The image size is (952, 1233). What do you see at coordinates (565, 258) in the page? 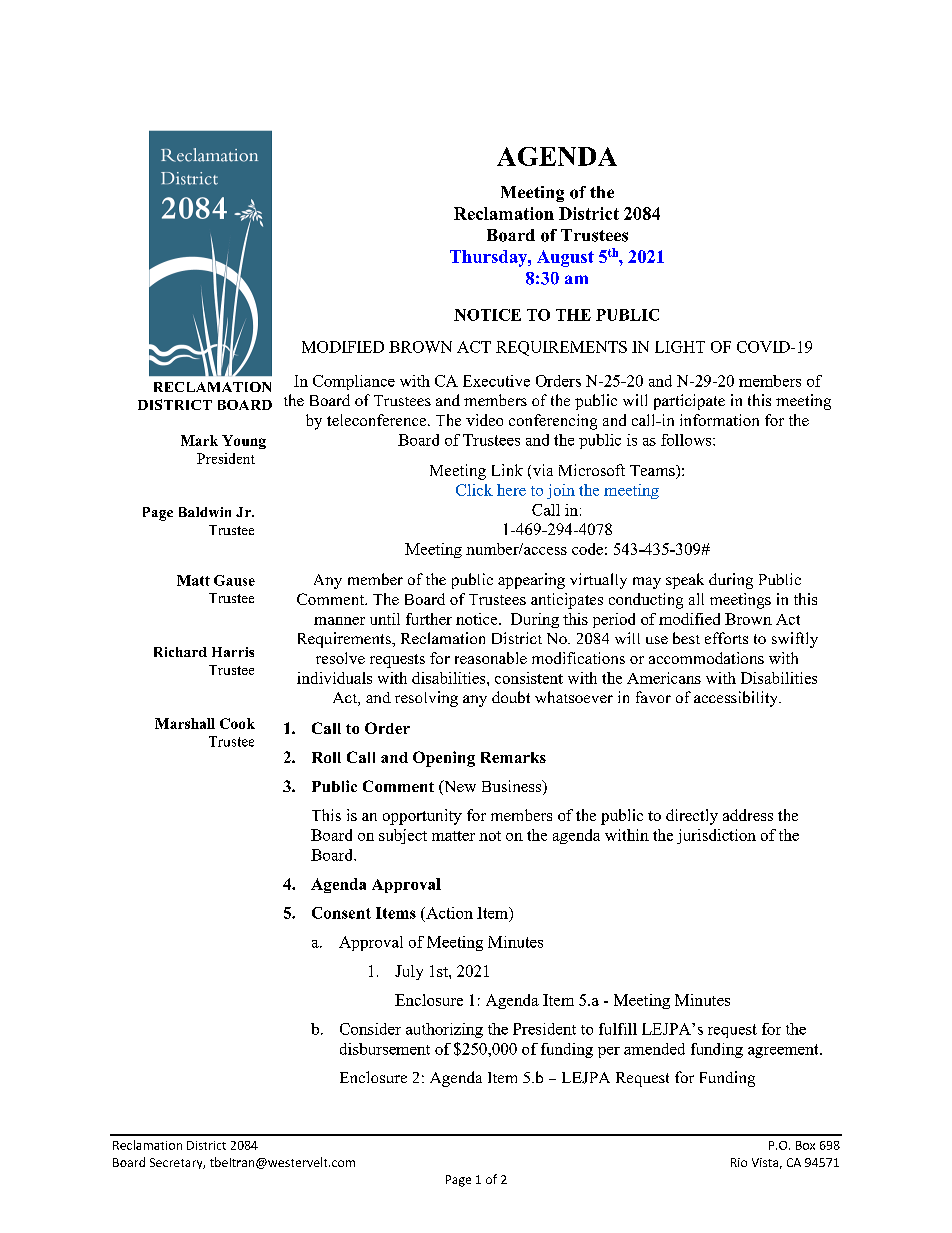
I see `August` at bounding box center [565, 258].
